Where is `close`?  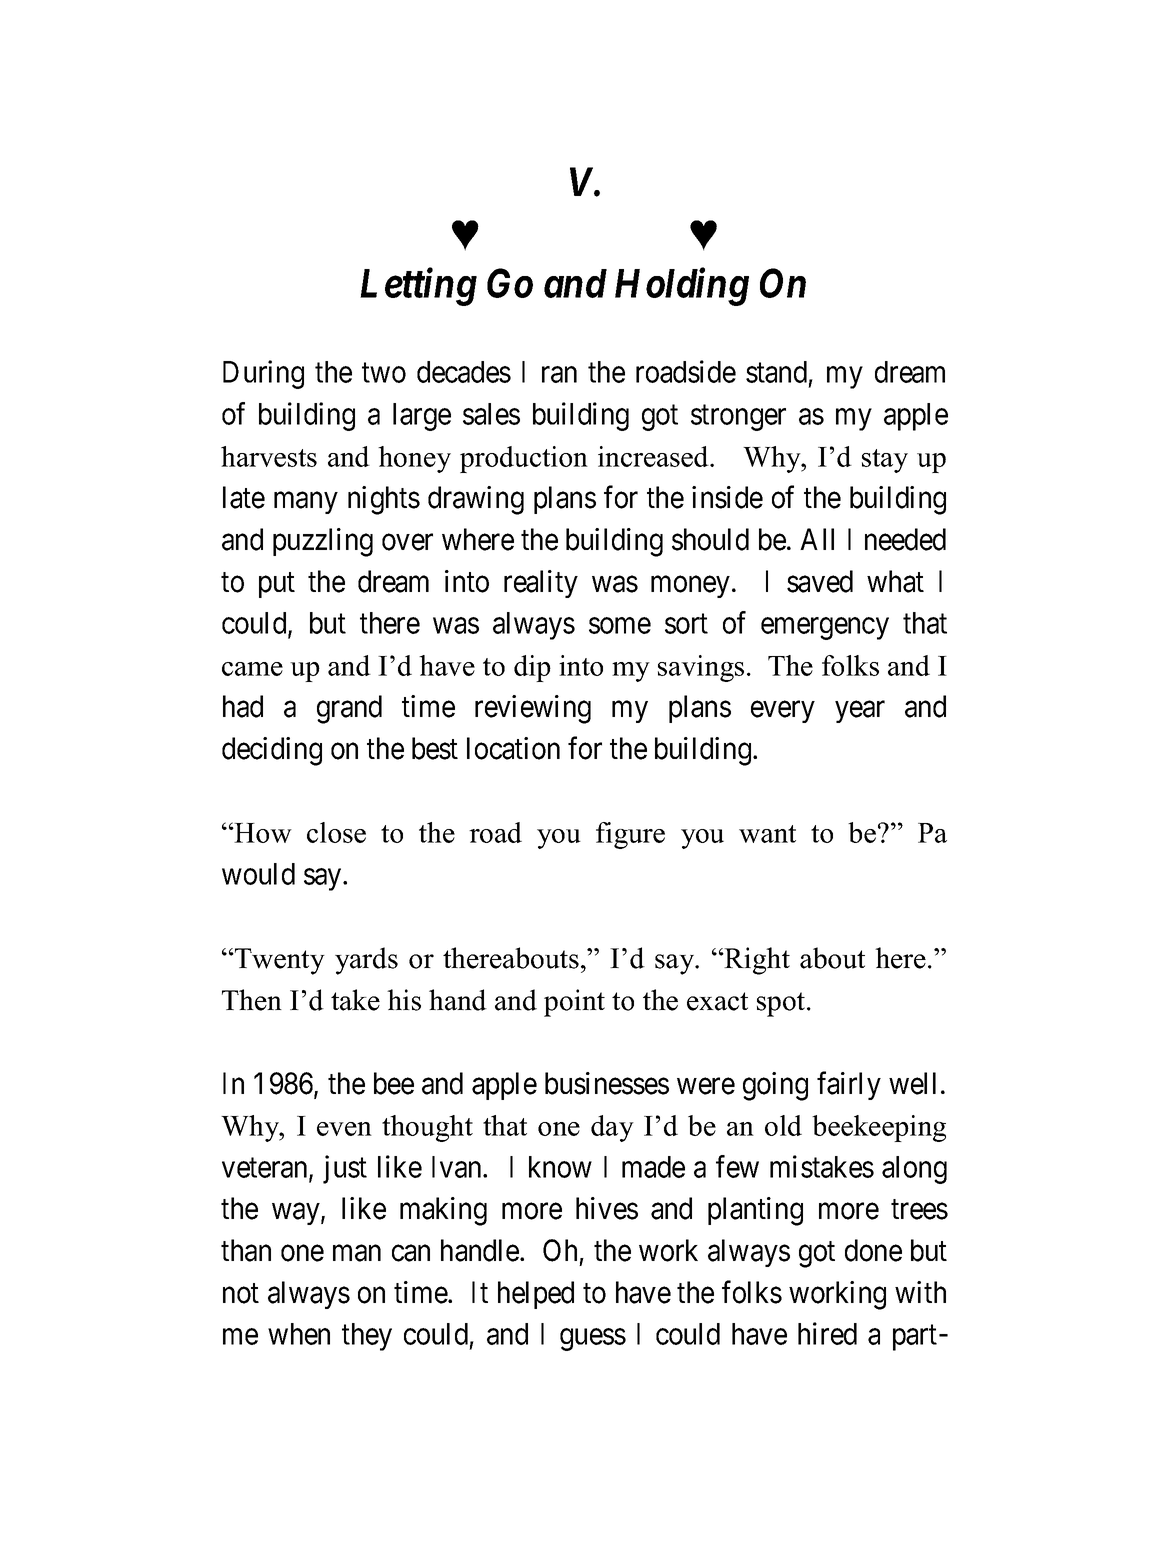 close is located at coordinates (336, 832).
